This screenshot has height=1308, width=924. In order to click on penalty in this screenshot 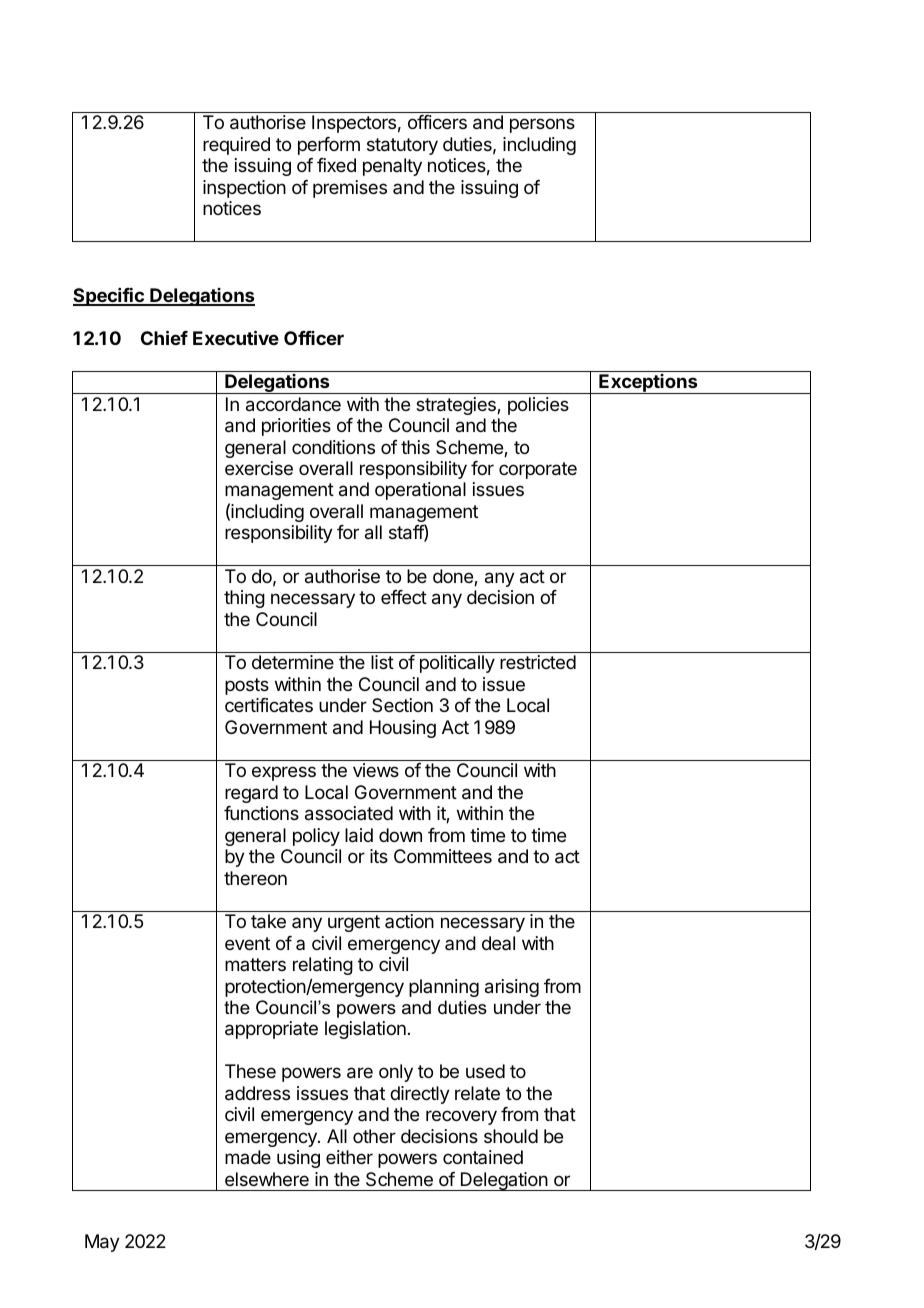, I will do `click(392, 167)`.
